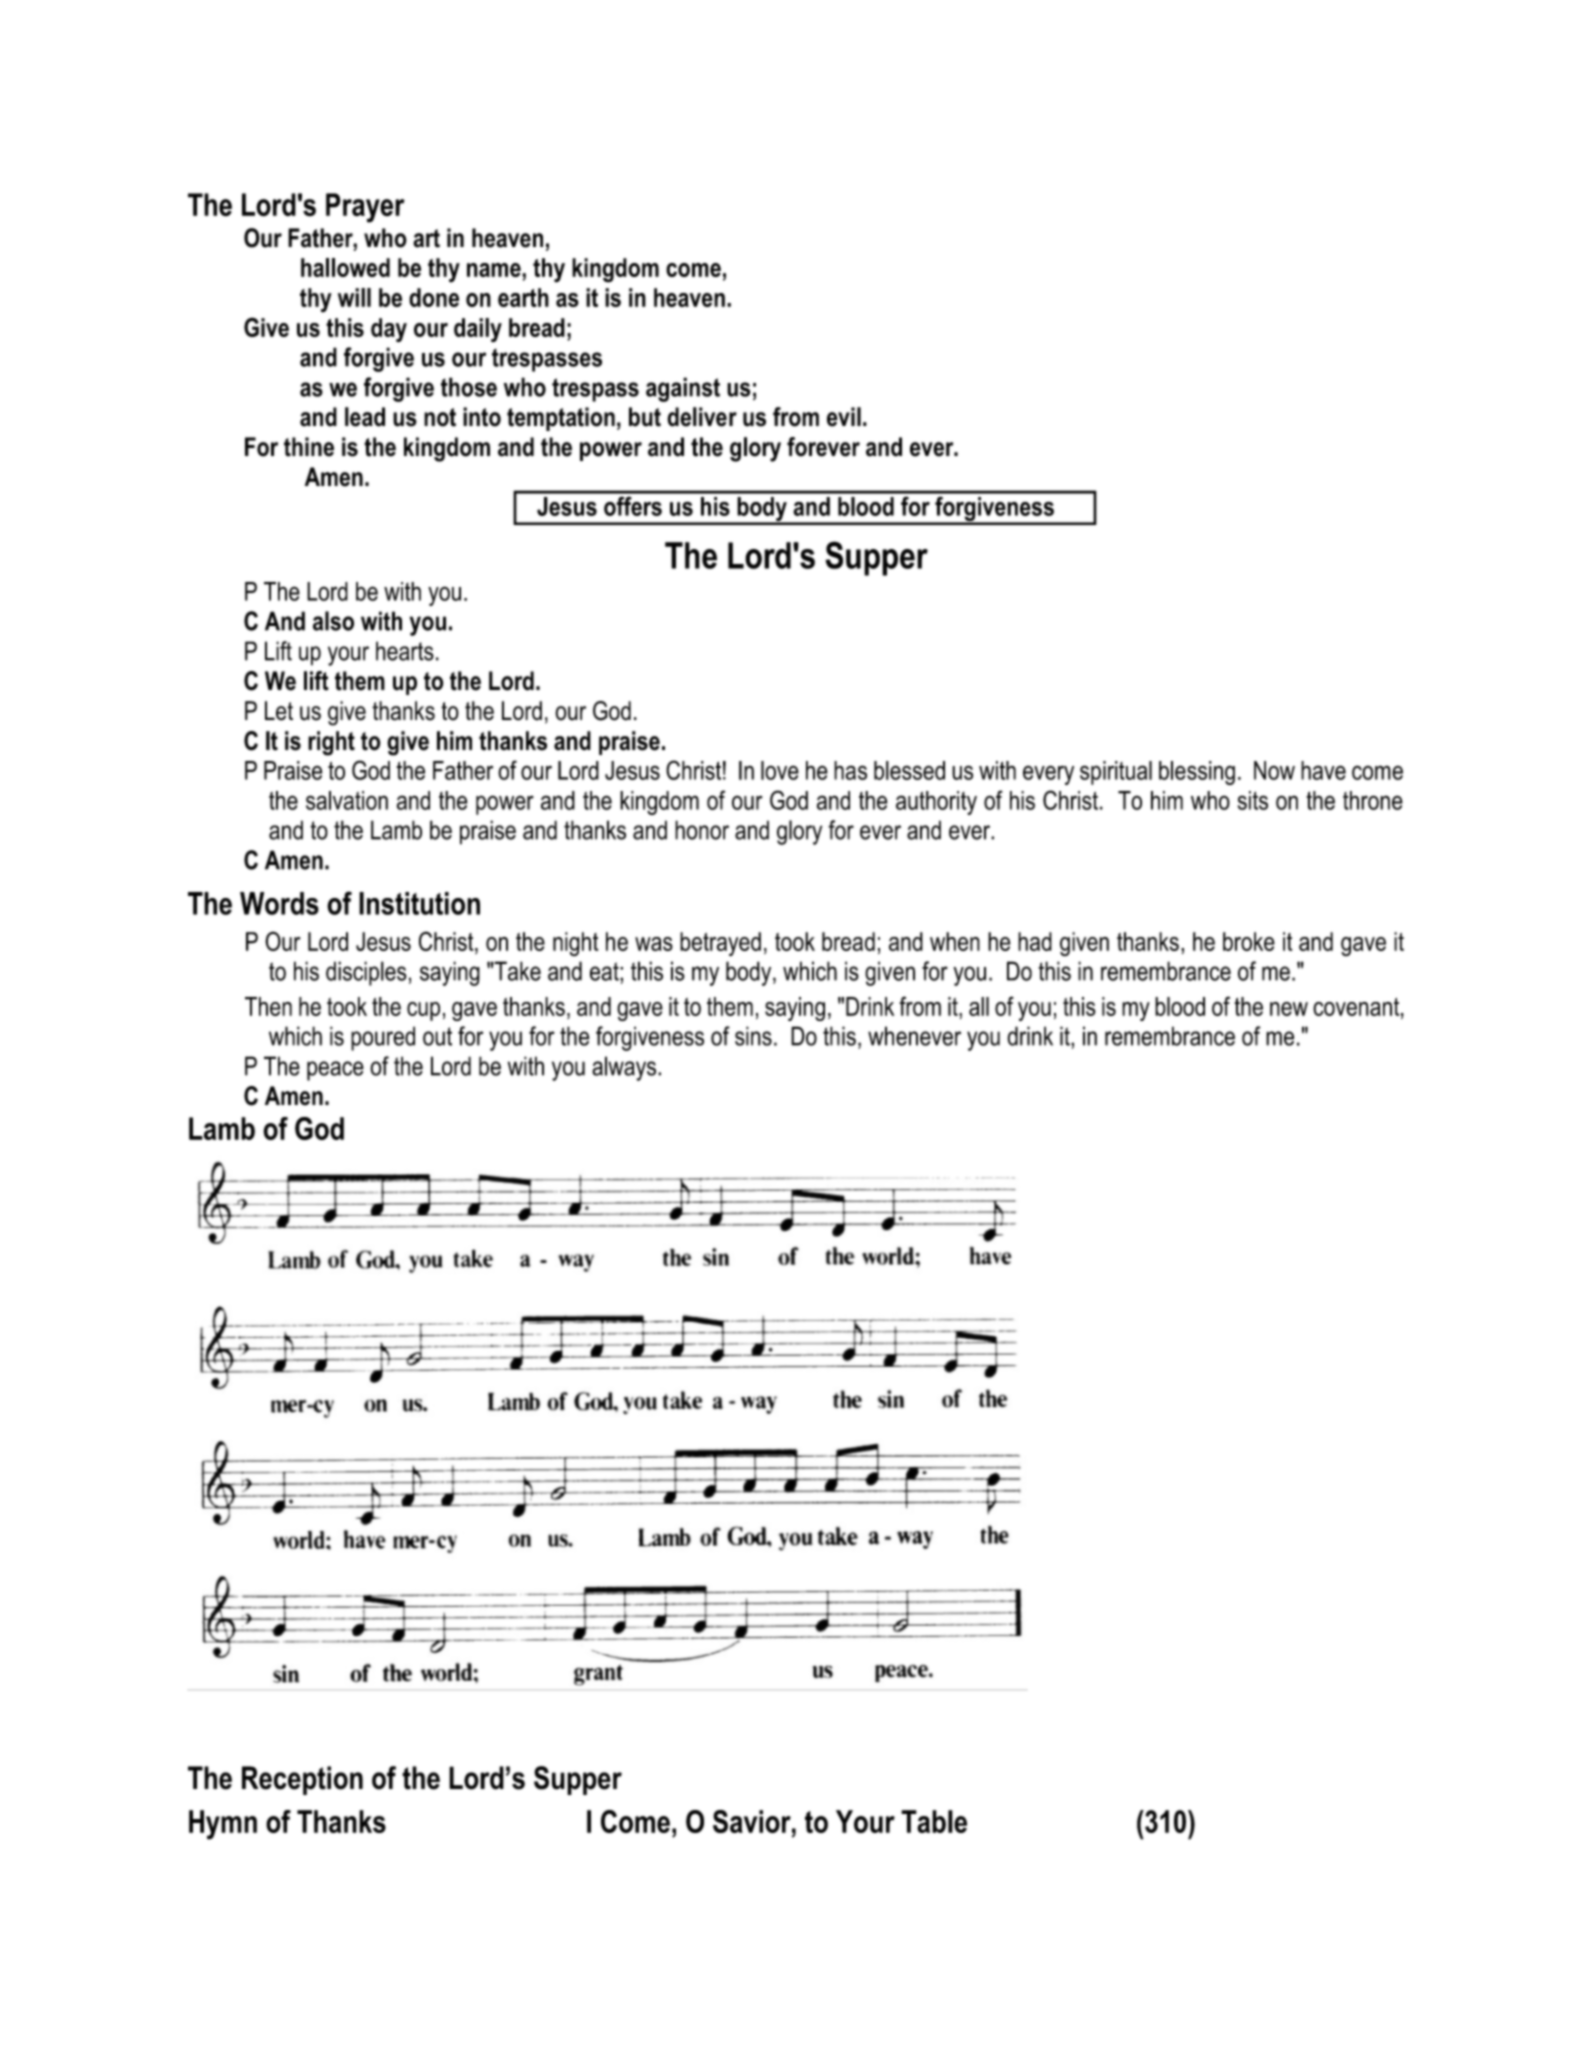  I want to click on evil, so click(844, 417).
